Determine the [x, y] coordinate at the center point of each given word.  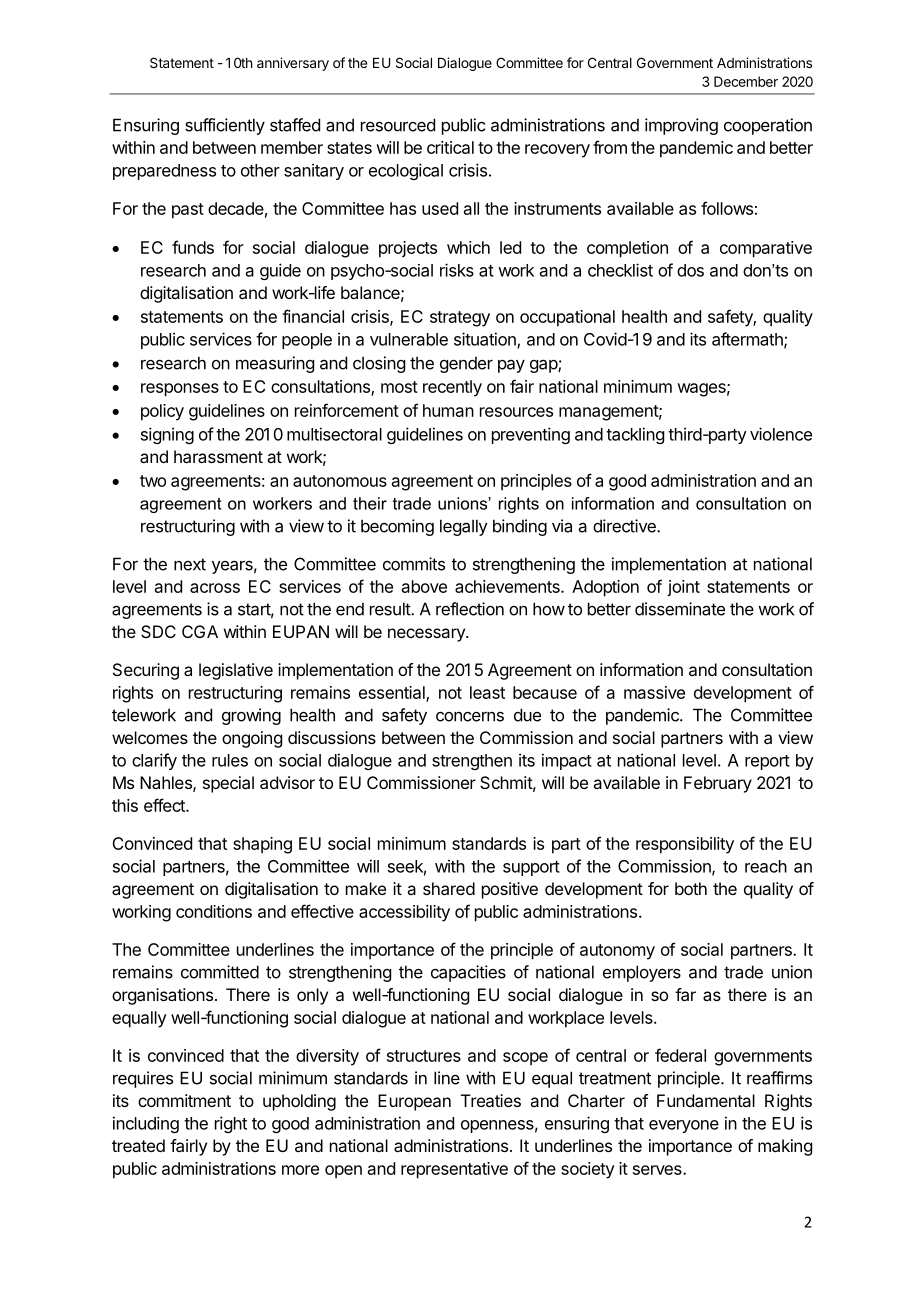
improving [681, 126]
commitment [184, 1100]
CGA [200, 631]
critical [450, 147]
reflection [470, 609]
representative [454, 1170]
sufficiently [225, 126]
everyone [684, 1126]
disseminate [680, 609]
